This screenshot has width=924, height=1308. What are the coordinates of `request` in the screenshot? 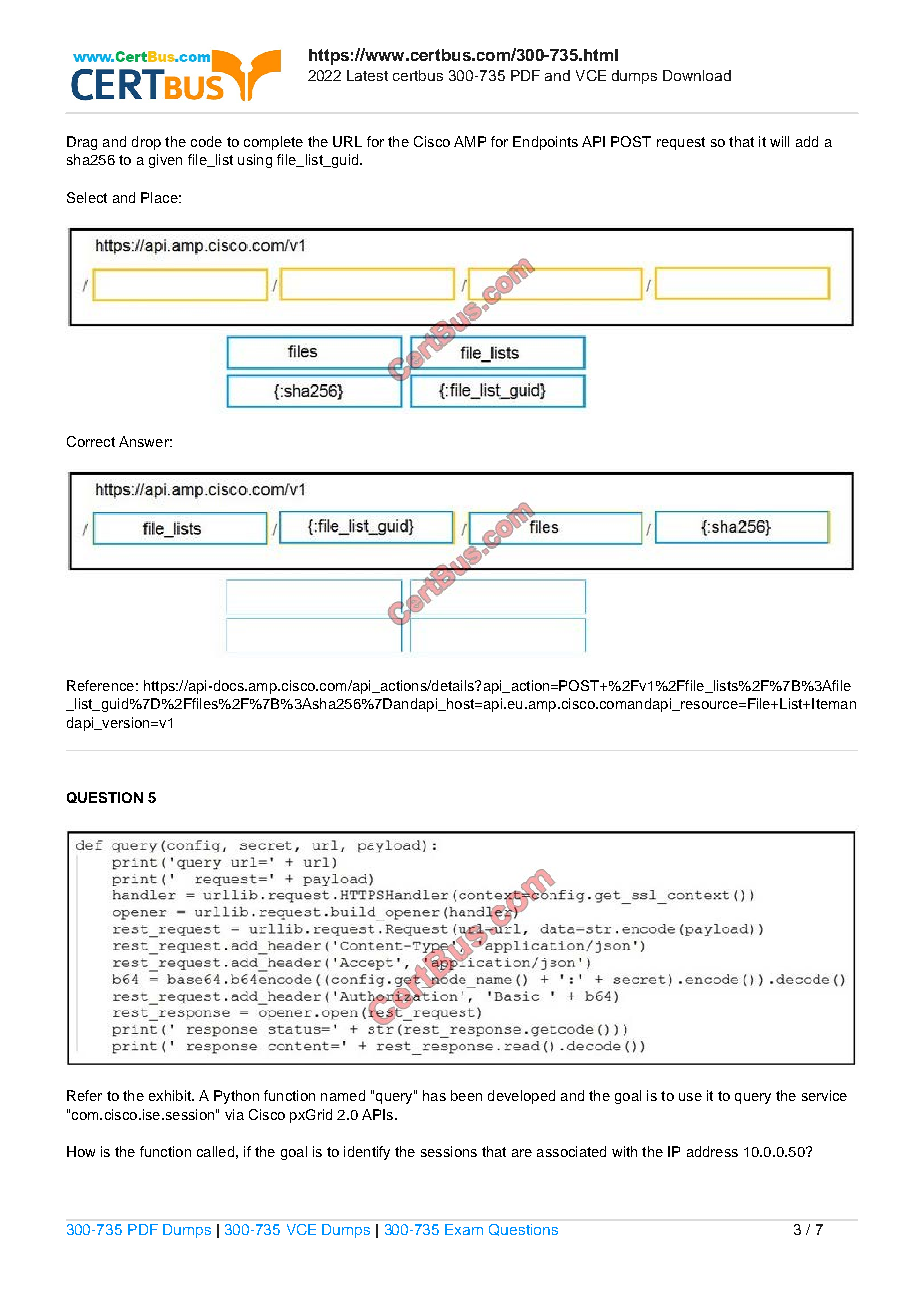 It's located at (681, 143).
